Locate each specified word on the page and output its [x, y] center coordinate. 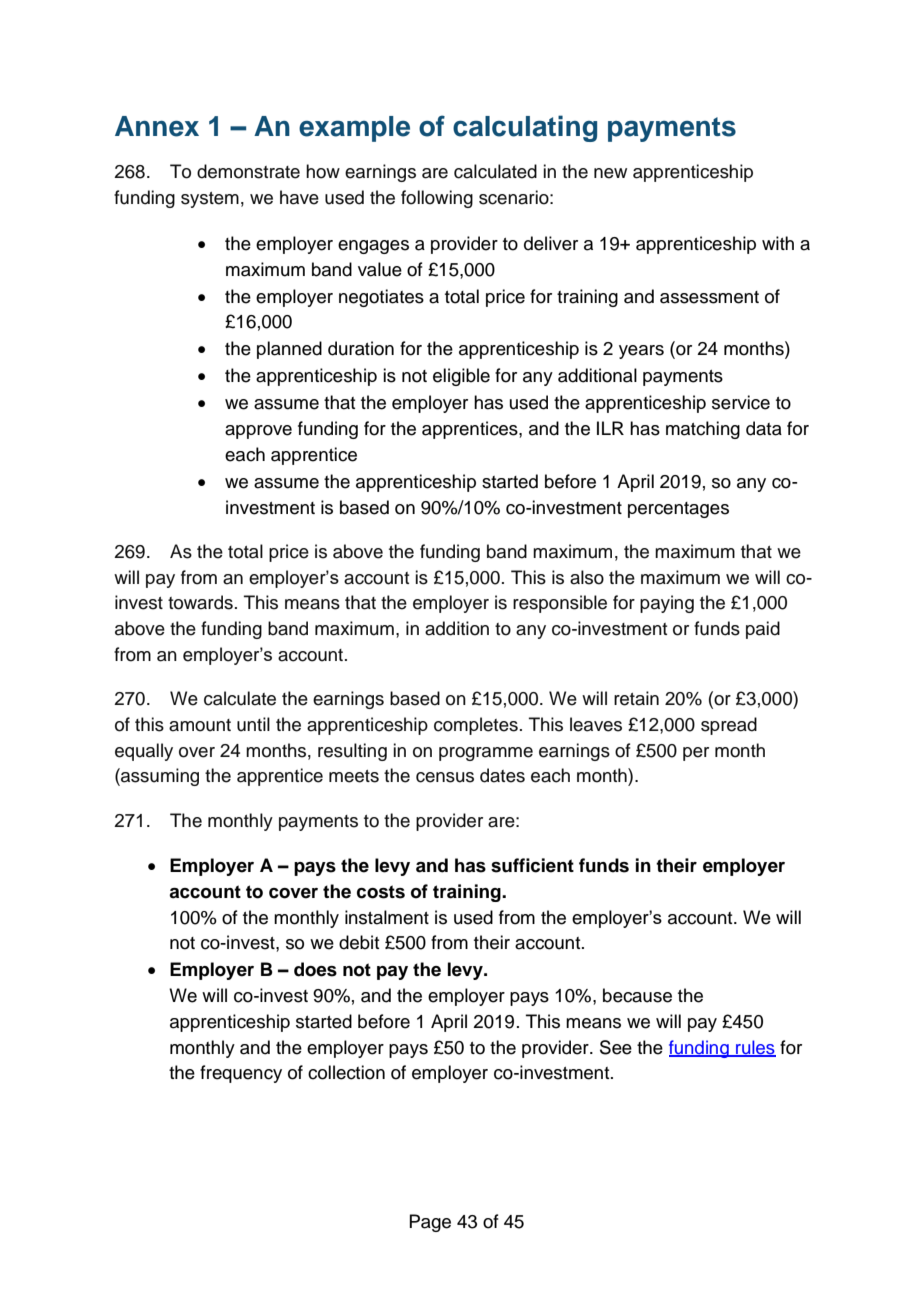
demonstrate [248, 171]
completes [476, 726]
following [437, 199]
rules [755, 1048]
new [610, 173]
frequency [241, 1074]
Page [430, 1223]
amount [200, 725]
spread [729, 726]
